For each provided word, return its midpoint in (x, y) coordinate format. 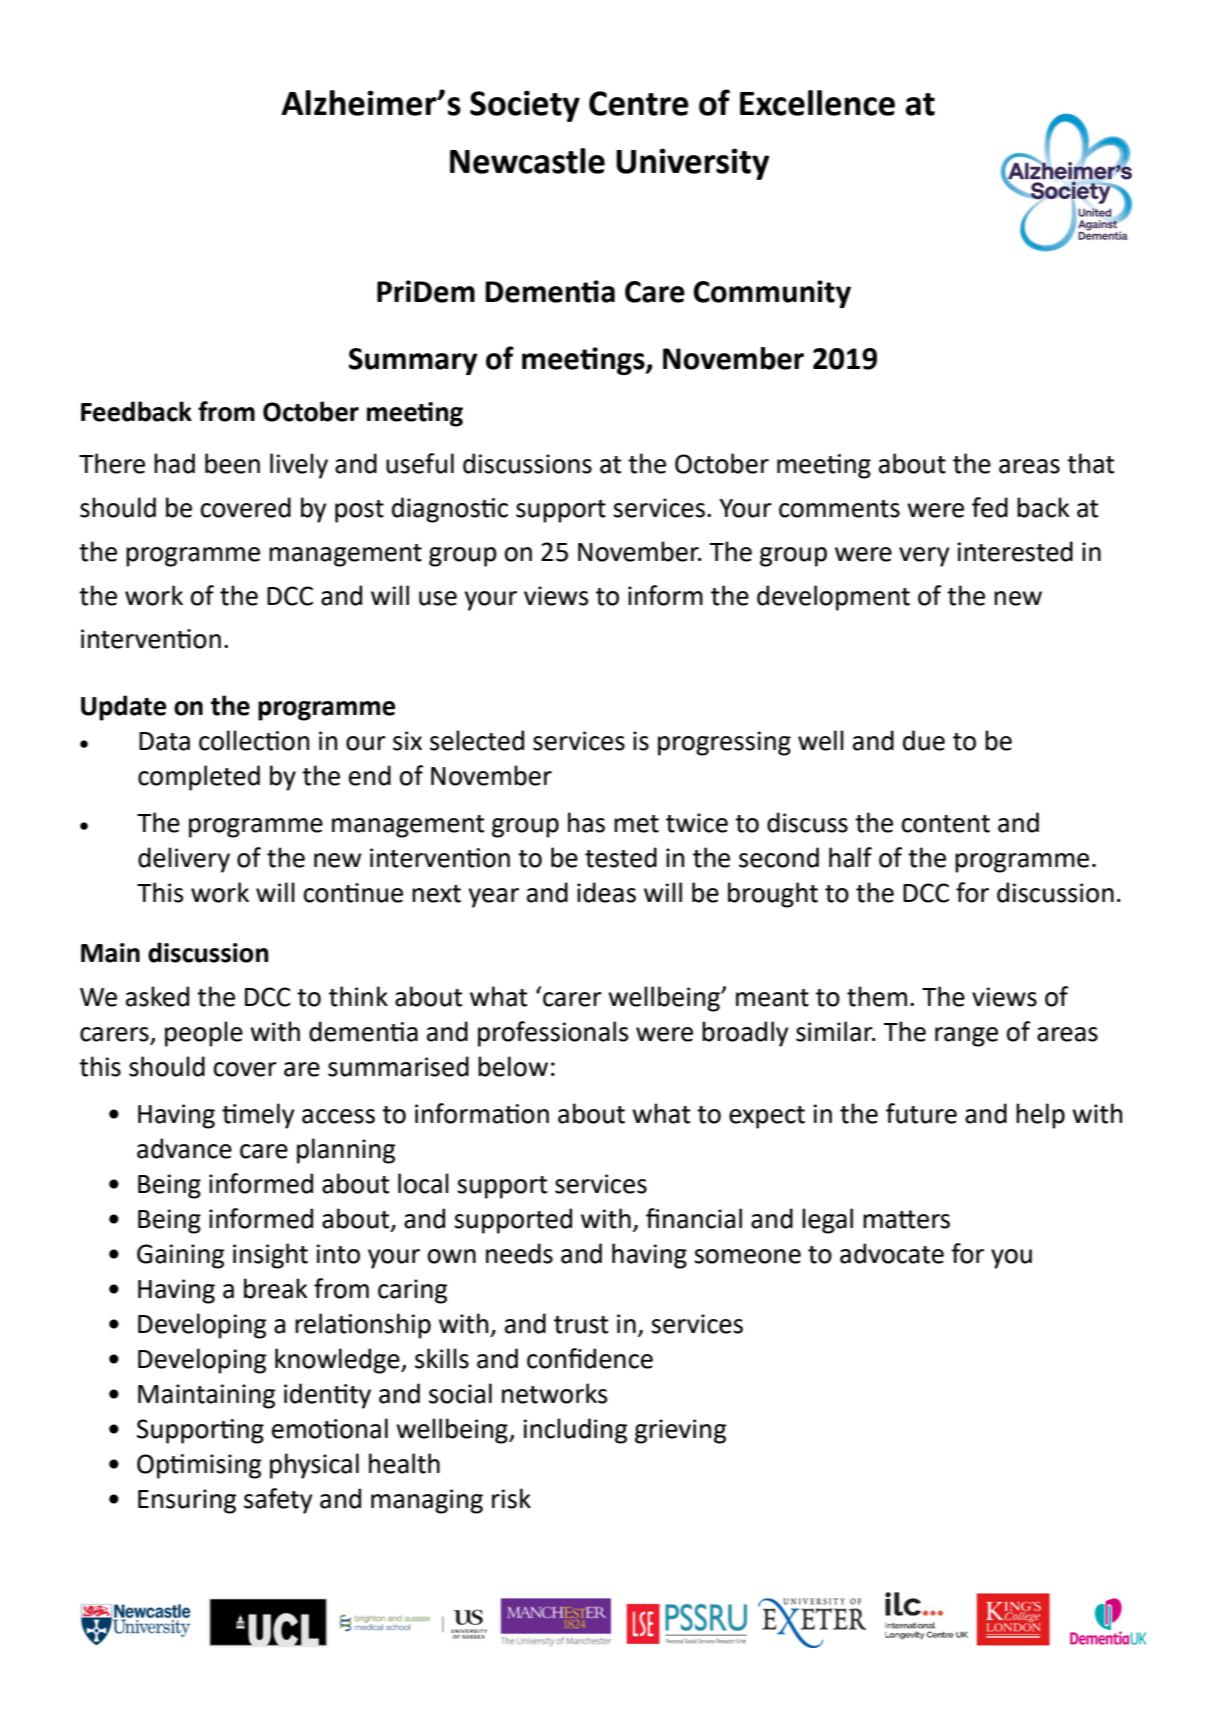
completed (199, 778)
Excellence (817, 103)
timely (258, 1116)
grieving (680, 1431)
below (513, 1066)
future (921, 1113)
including (575, 1431)
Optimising (199, 1466)
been (232, 463)
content (946, 824)
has (586, 822)
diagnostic (450, 510)
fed (990, 507)
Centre (639, 103)
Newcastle (527, 161)
